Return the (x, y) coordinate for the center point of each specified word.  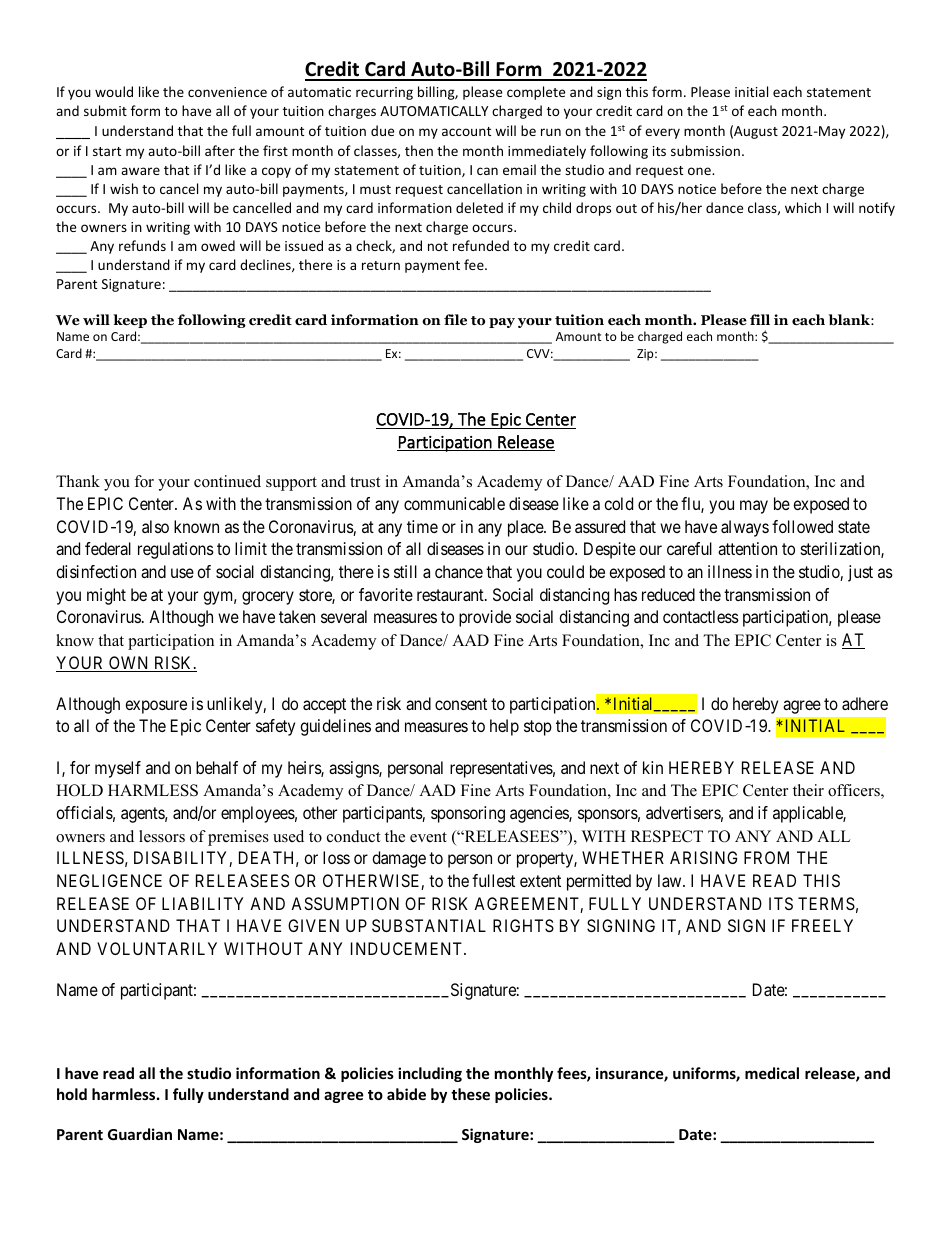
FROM (766, 857)
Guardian (140, 1134)
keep (130, 321)
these (470, 1094)
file (455, 319)
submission (705, 150)
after (220, 150)
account (466, 131)
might (106, 596)
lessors (162, 836)
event (428, 837)
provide (485, 618)
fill (760, 319)
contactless (701, 616)
